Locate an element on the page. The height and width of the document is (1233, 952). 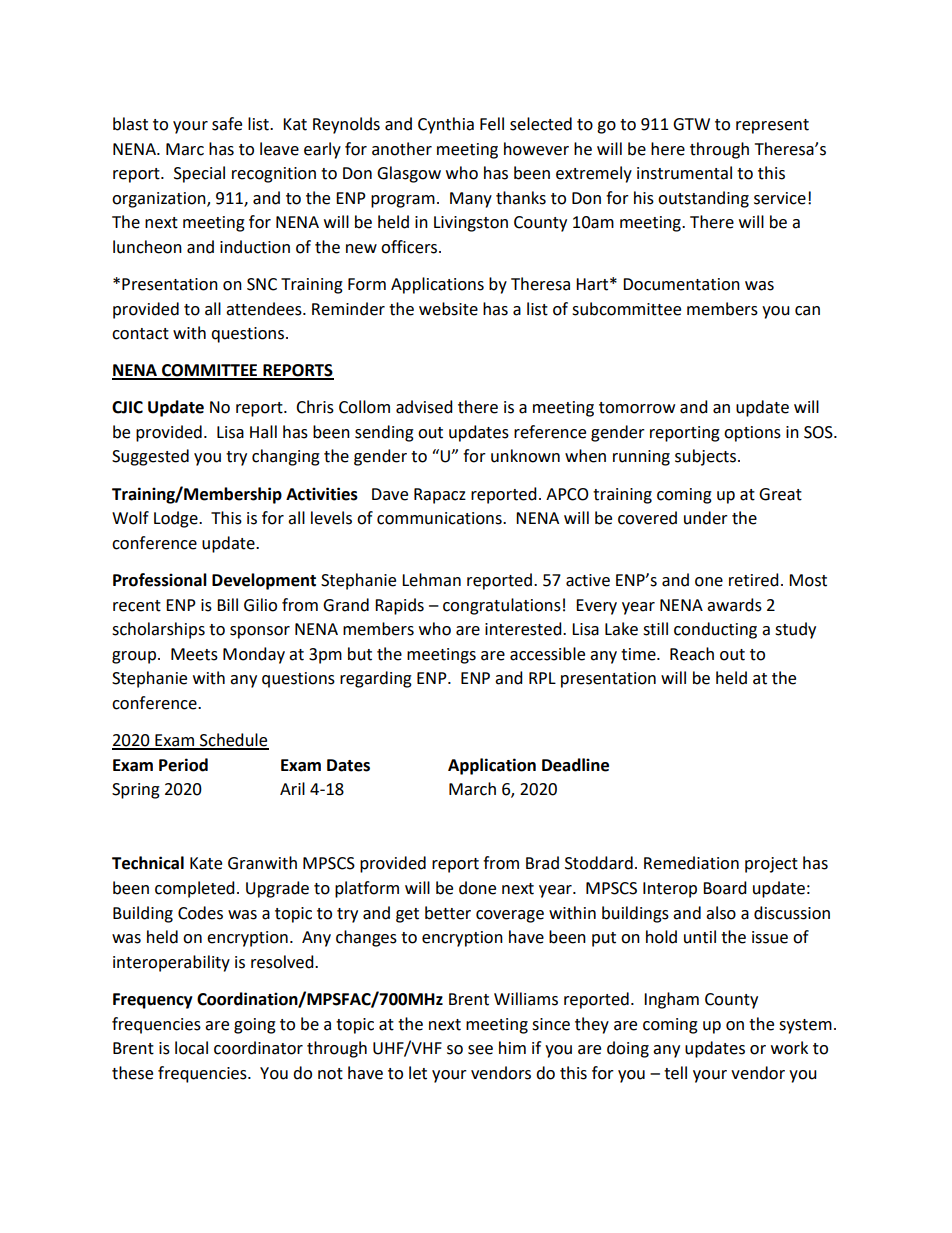
see is located at coordinates (480, 1050).
